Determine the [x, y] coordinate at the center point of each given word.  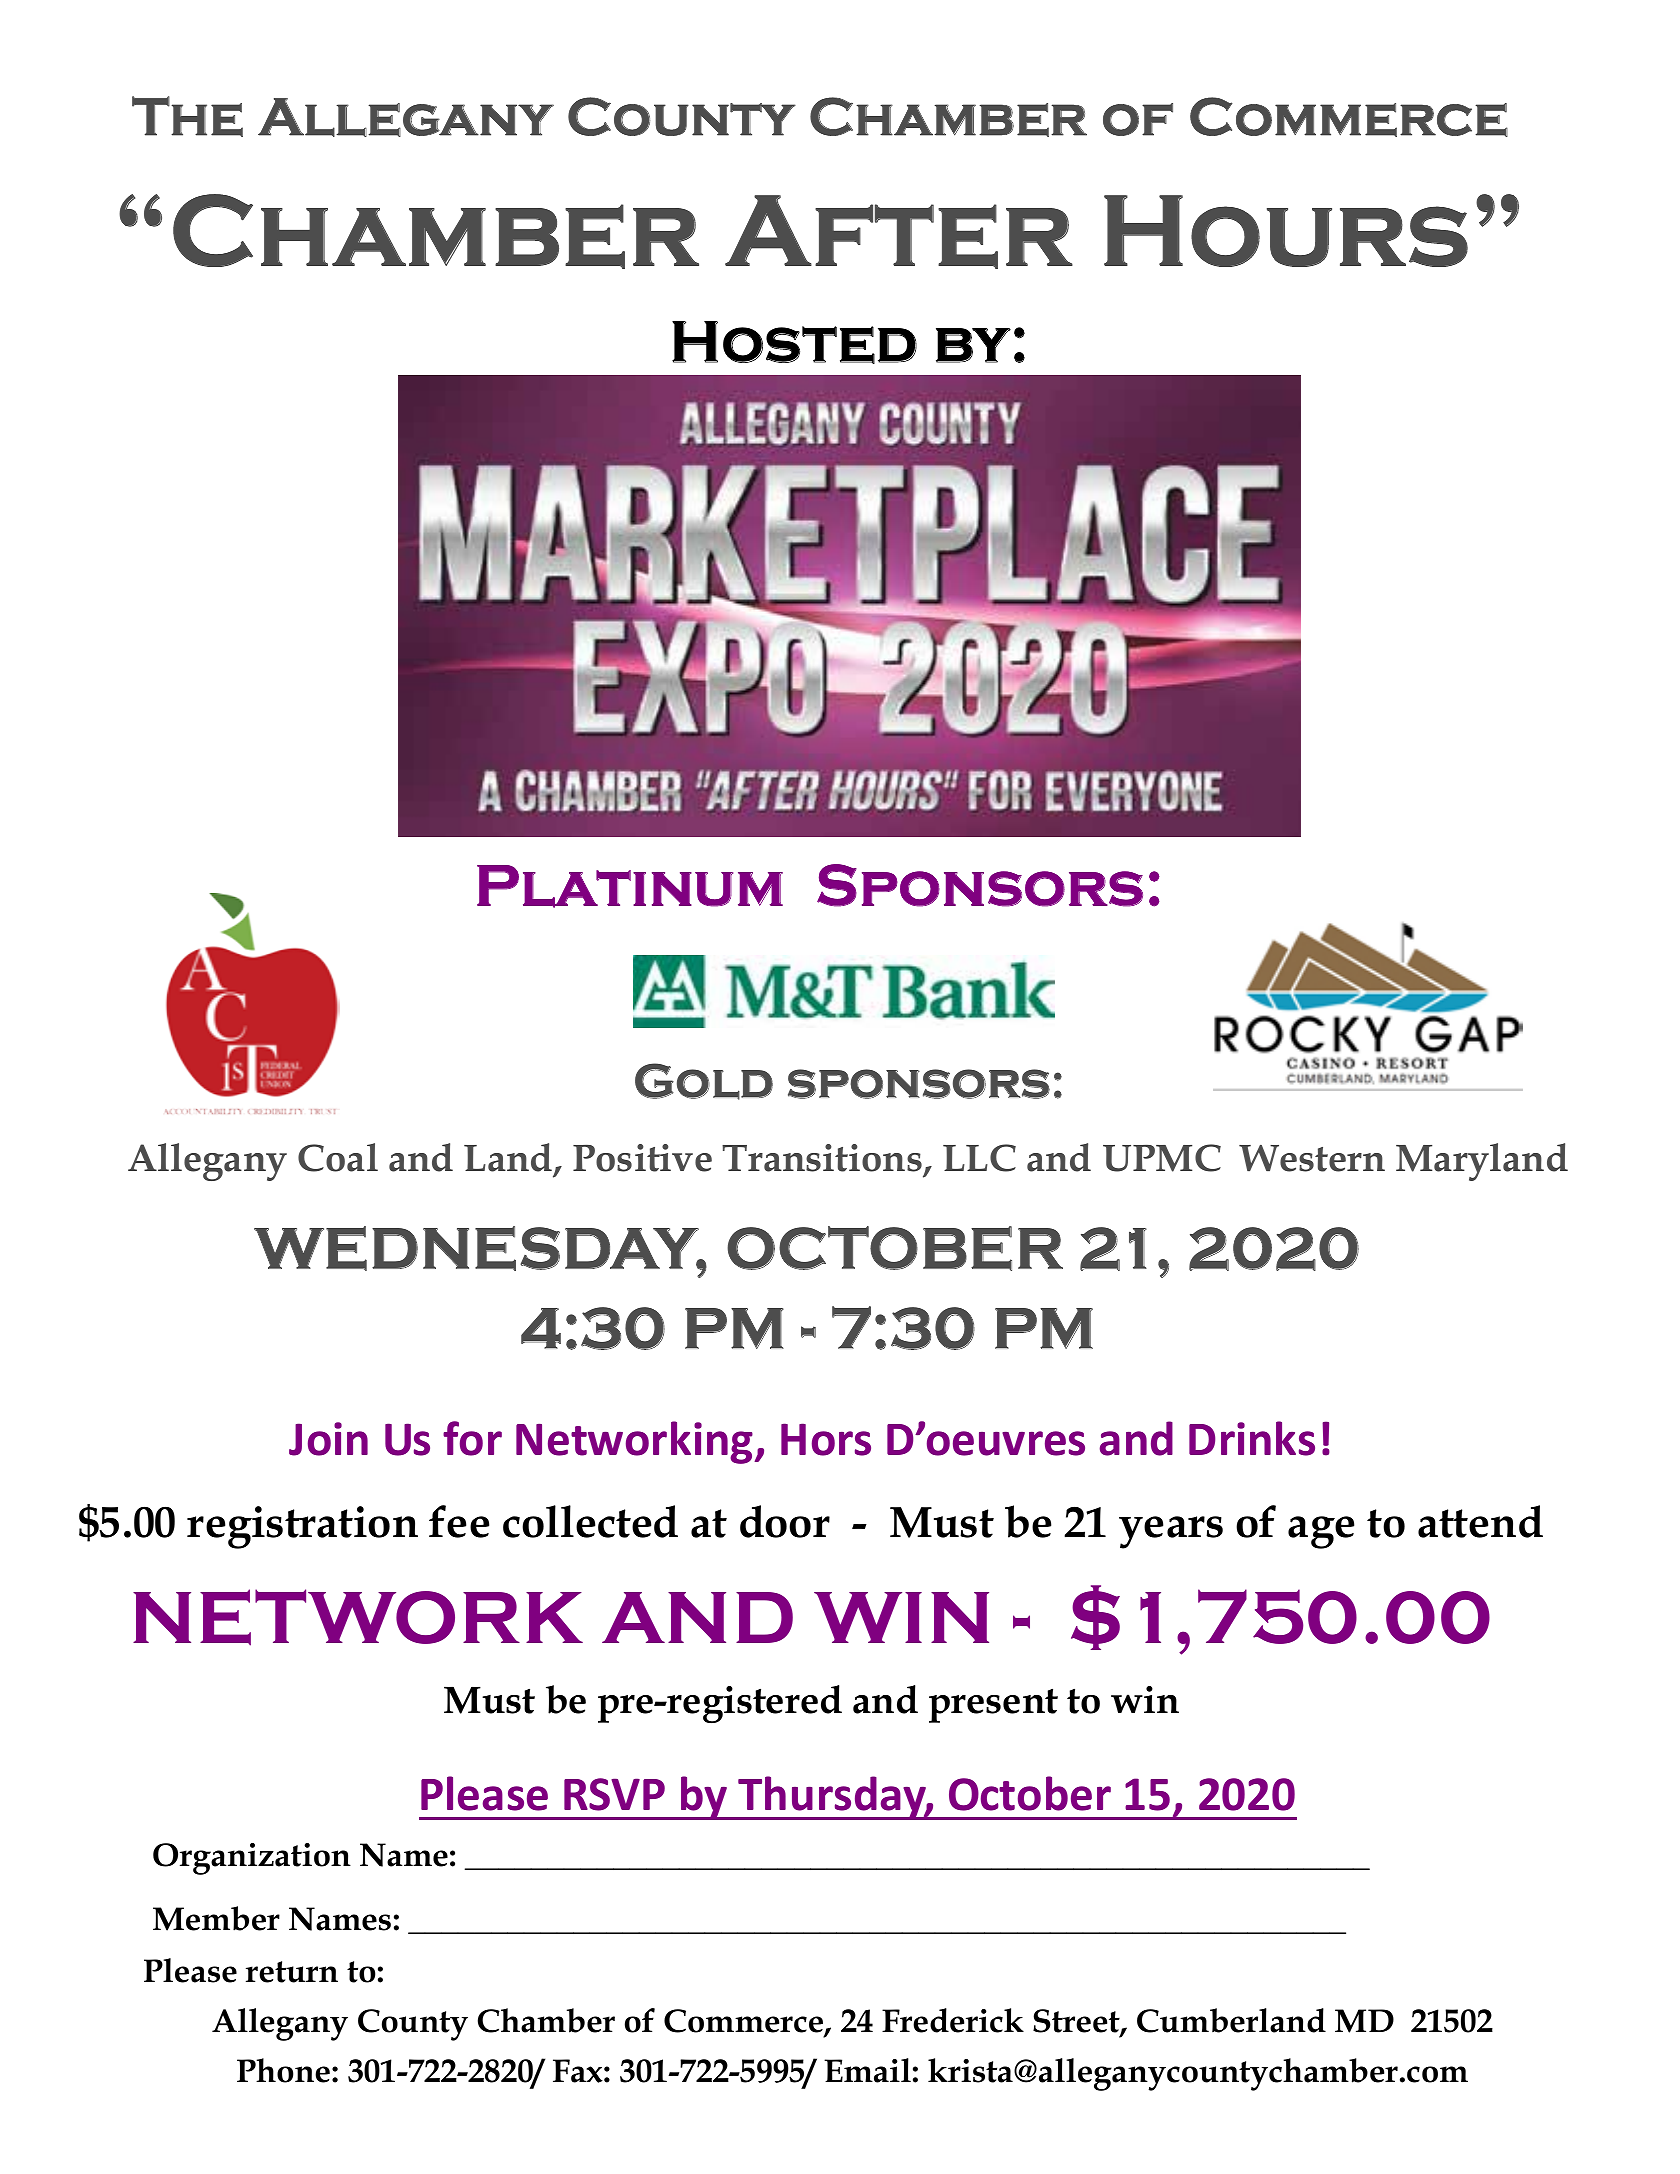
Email [867, 2070]
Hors [826, 1439]
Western [1312, 1158]
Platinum [630, 886]
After [899, 232]
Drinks [1252, 1438]
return [292, 1972]
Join [328, 1439]
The [187, 116]
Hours [1286, 231]
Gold [704, 1081]
